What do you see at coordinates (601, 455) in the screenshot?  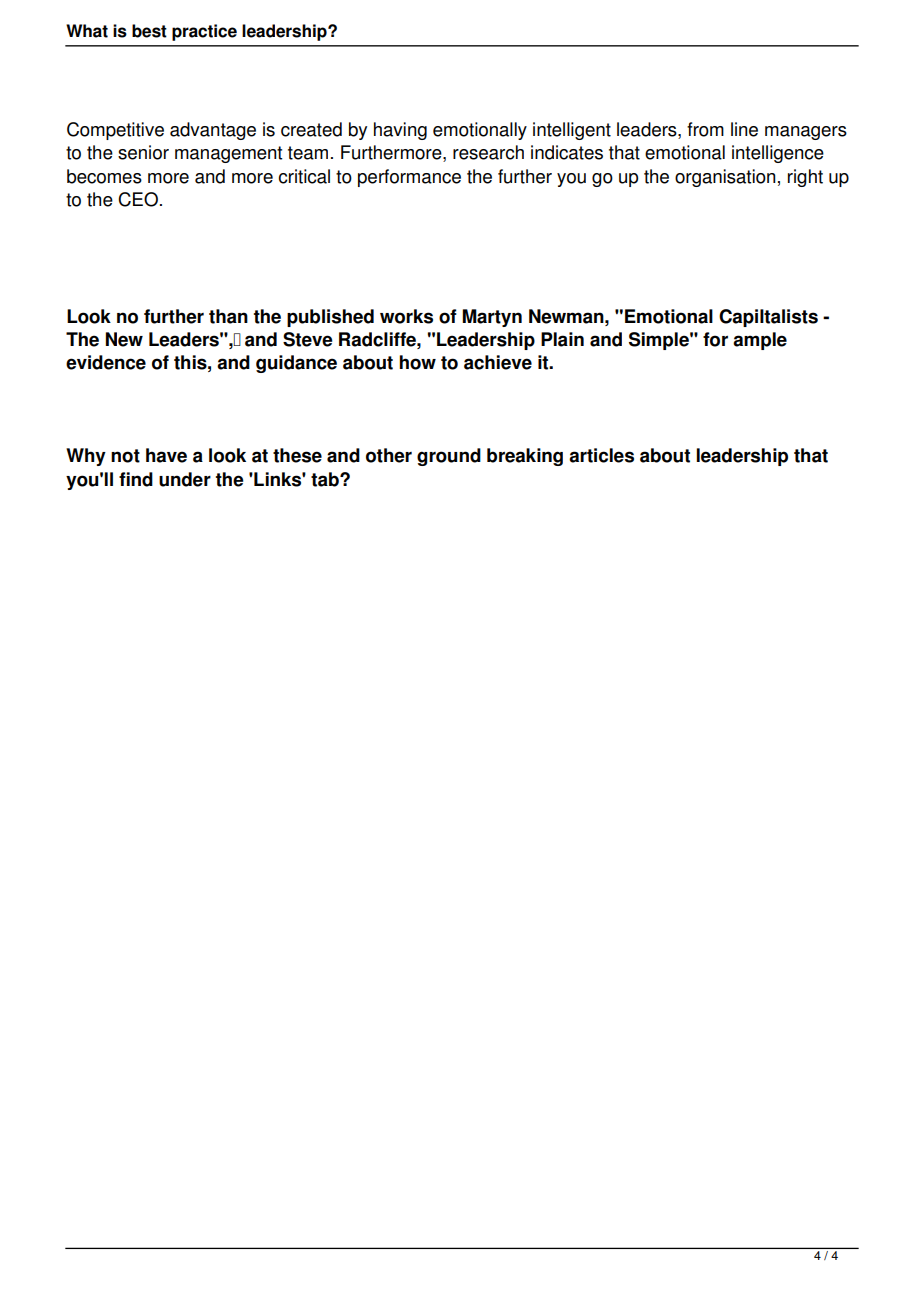 I see `articles` at bounding box center [601, 455].
